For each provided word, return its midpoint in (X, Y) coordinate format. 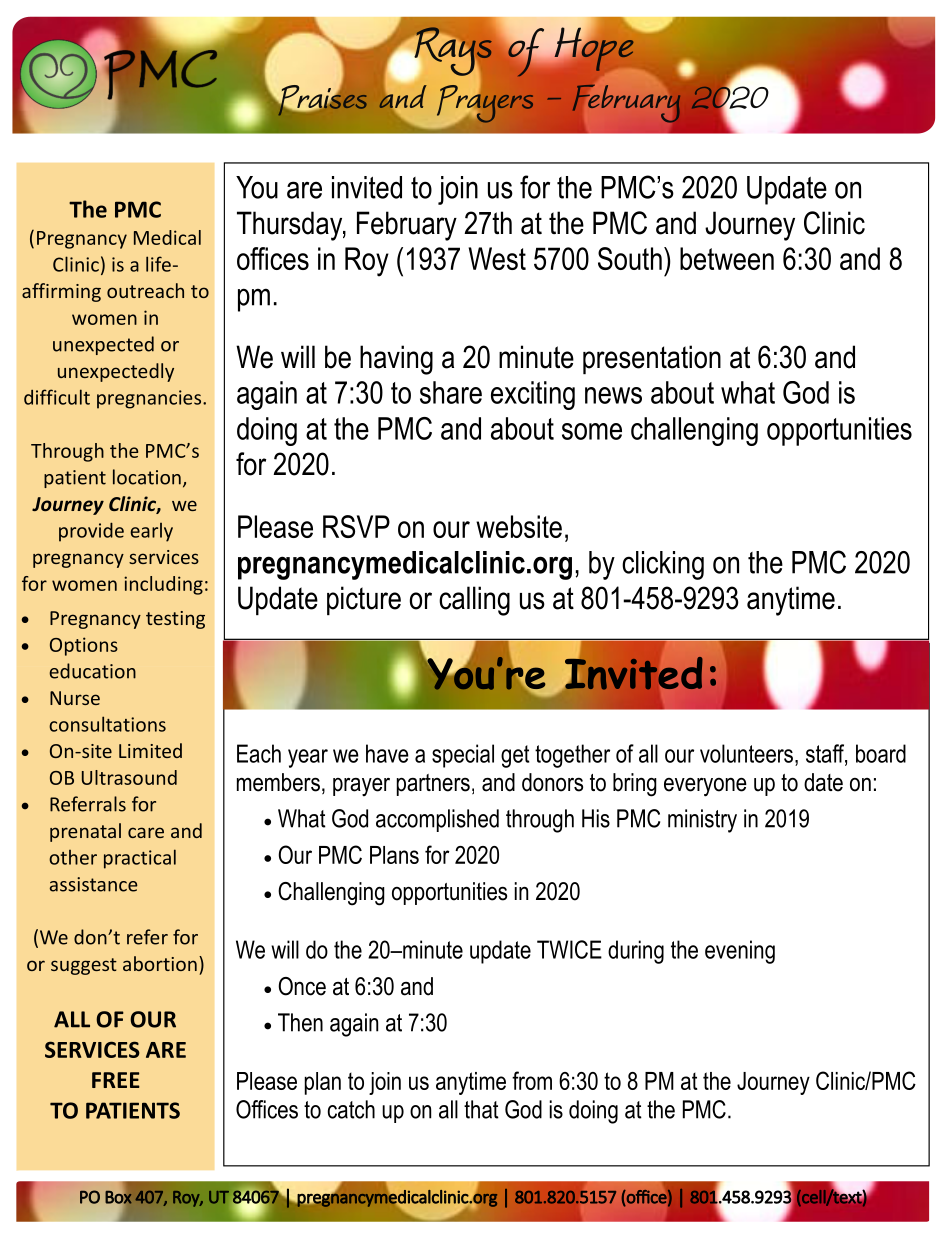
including (163, 585)
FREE (116, 1080)
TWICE (569, 949)
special (463, 756)
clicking (663, 565)
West (497, 258)
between (727, 258)
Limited (150, 750)
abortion (160, 963)
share (451, 392)
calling (474, 601)
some (592, 431)
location (147, 477)
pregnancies (150, 399)
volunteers (748, 753)
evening (740, 952)
